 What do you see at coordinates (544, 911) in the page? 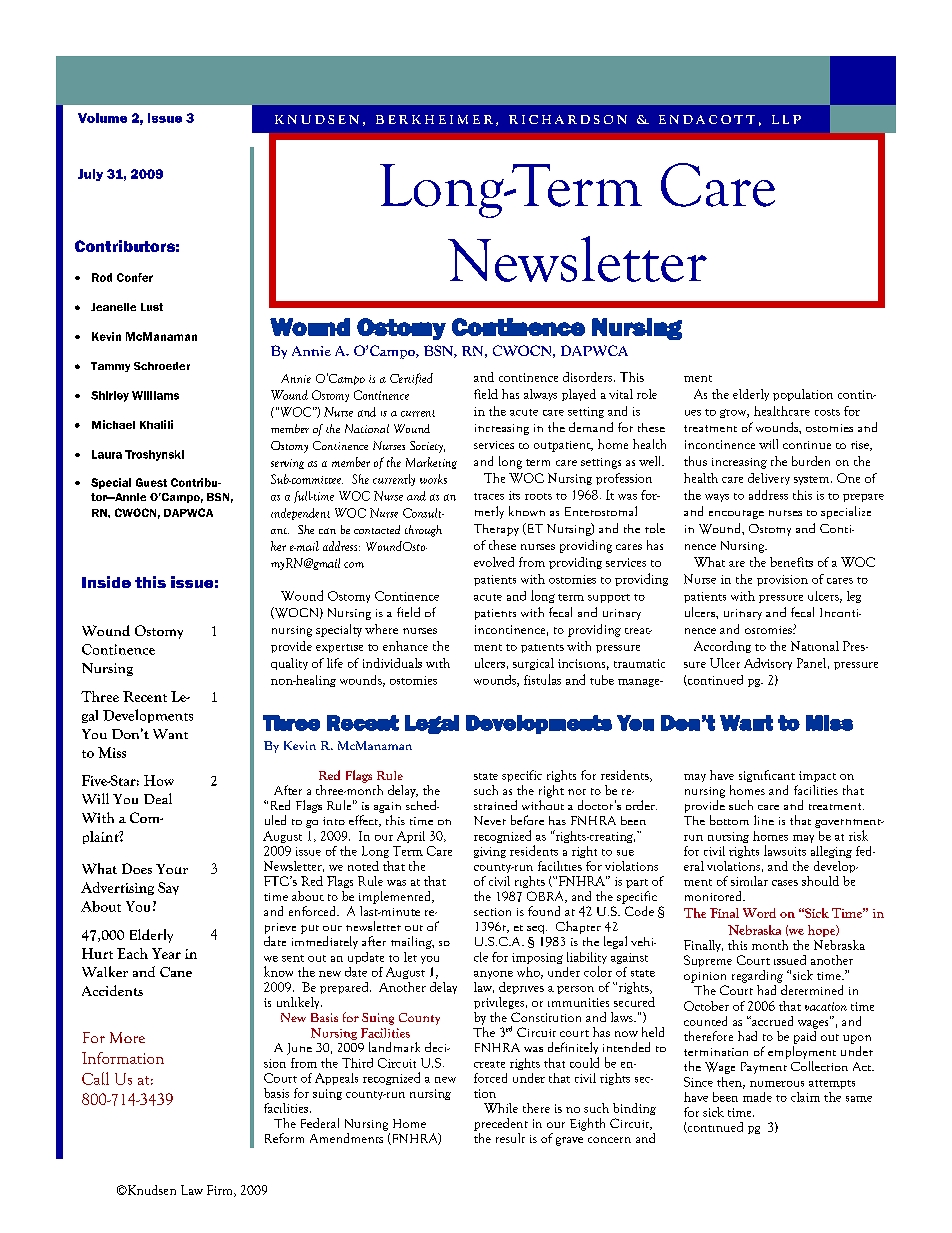
I see `found` at bounding box center [544, 911].
